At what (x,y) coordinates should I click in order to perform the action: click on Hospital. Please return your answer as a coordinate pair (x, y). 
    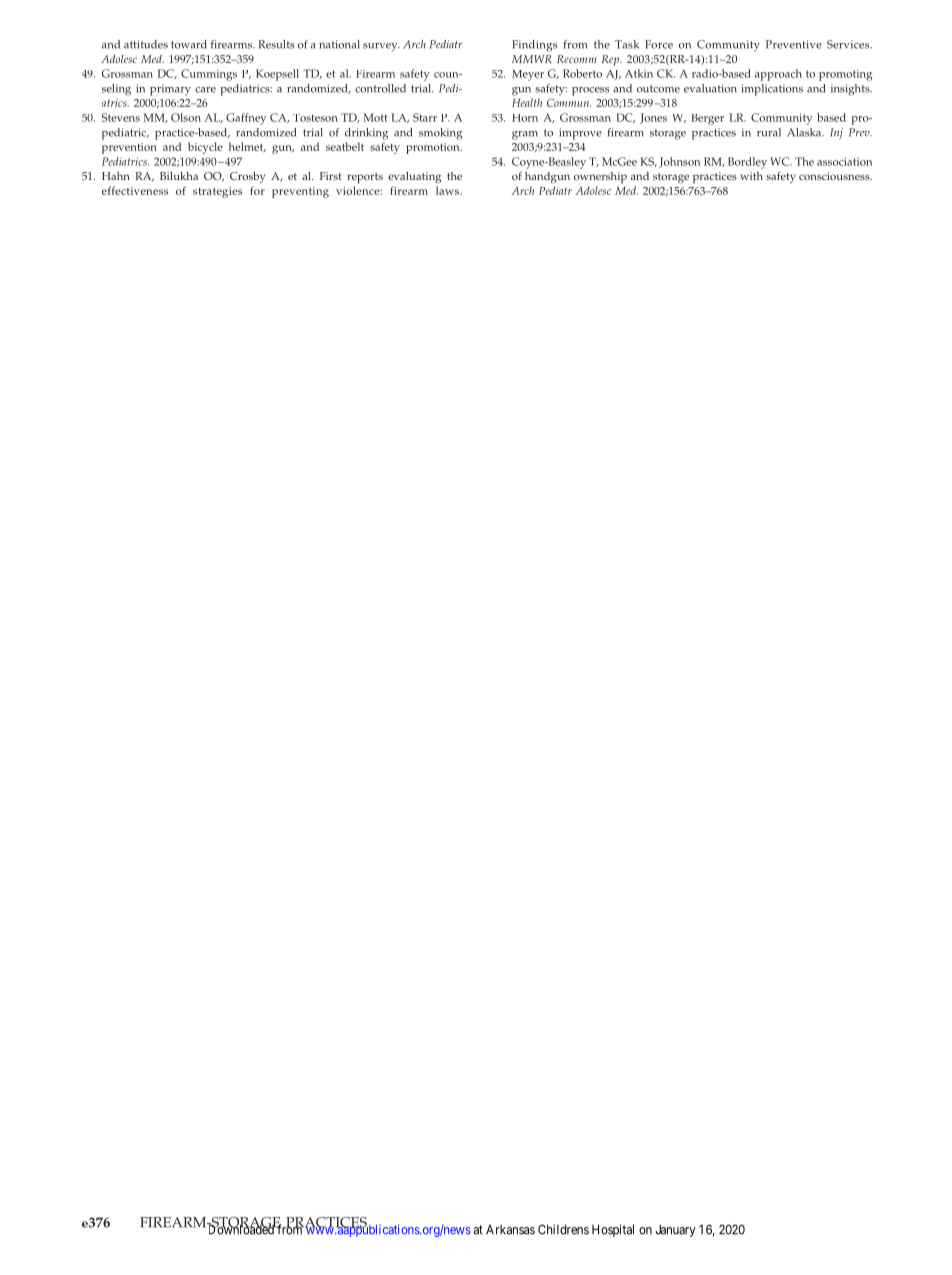
    Looking at the image, I should click on (613, 1230).
